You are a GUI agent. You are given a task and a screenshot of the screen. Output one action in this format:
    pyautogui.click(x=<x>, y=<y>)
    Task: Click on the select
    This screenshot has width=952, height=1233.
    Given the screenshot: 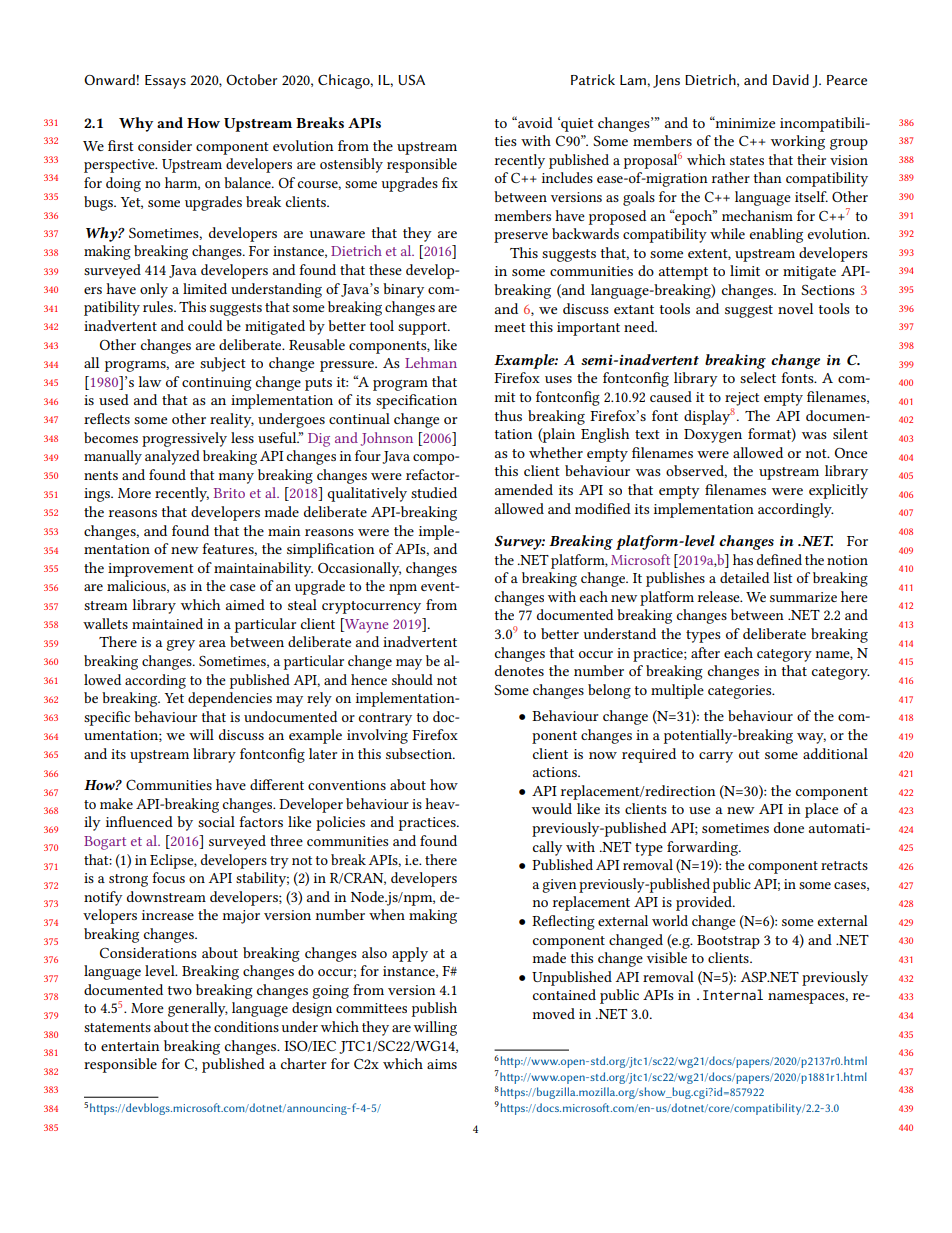 What is the action you would take?
    pyautogui.click(x=758, y=377)
